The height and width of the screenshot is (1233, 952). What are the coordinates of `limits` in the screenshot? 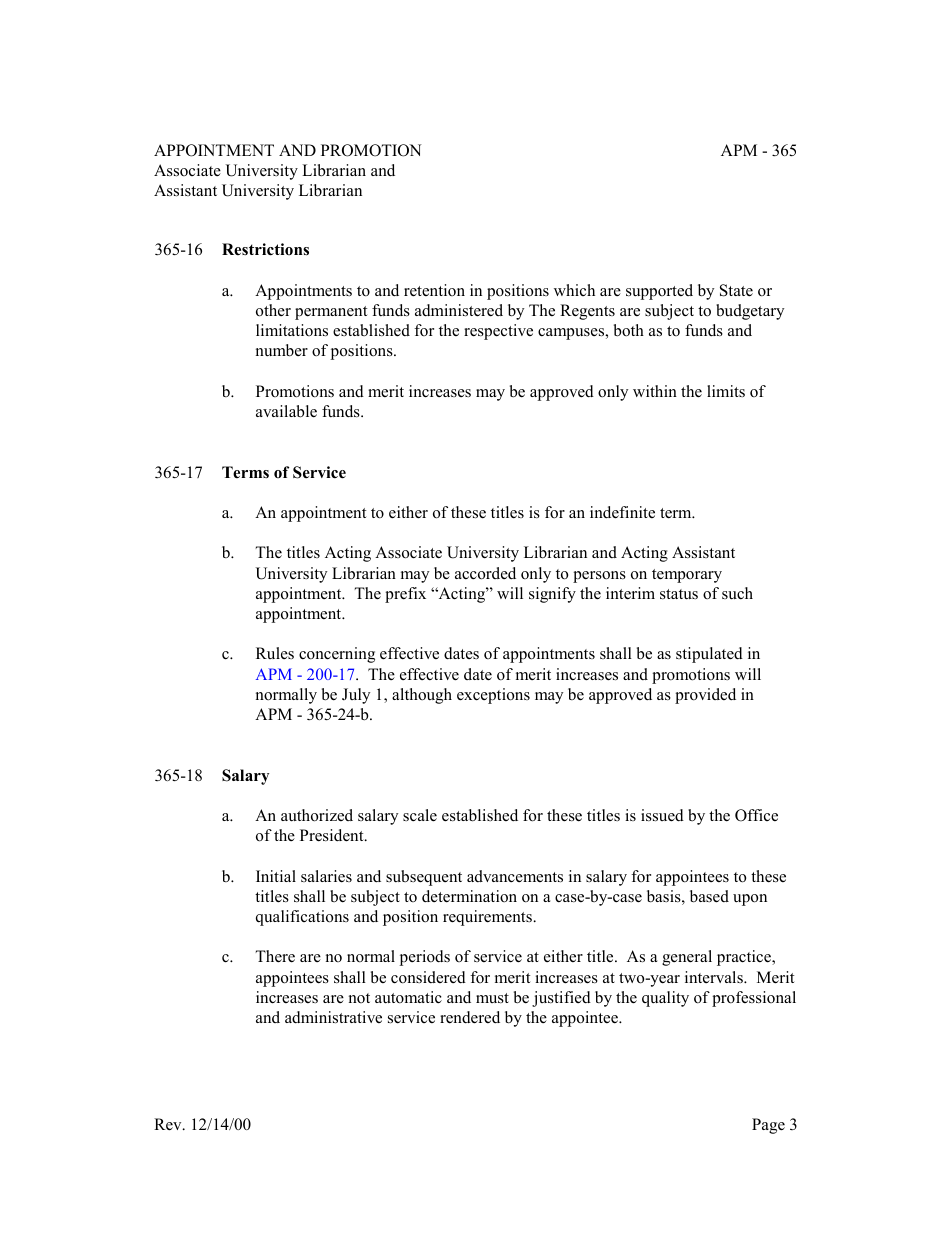 It's located at (726, 391).
